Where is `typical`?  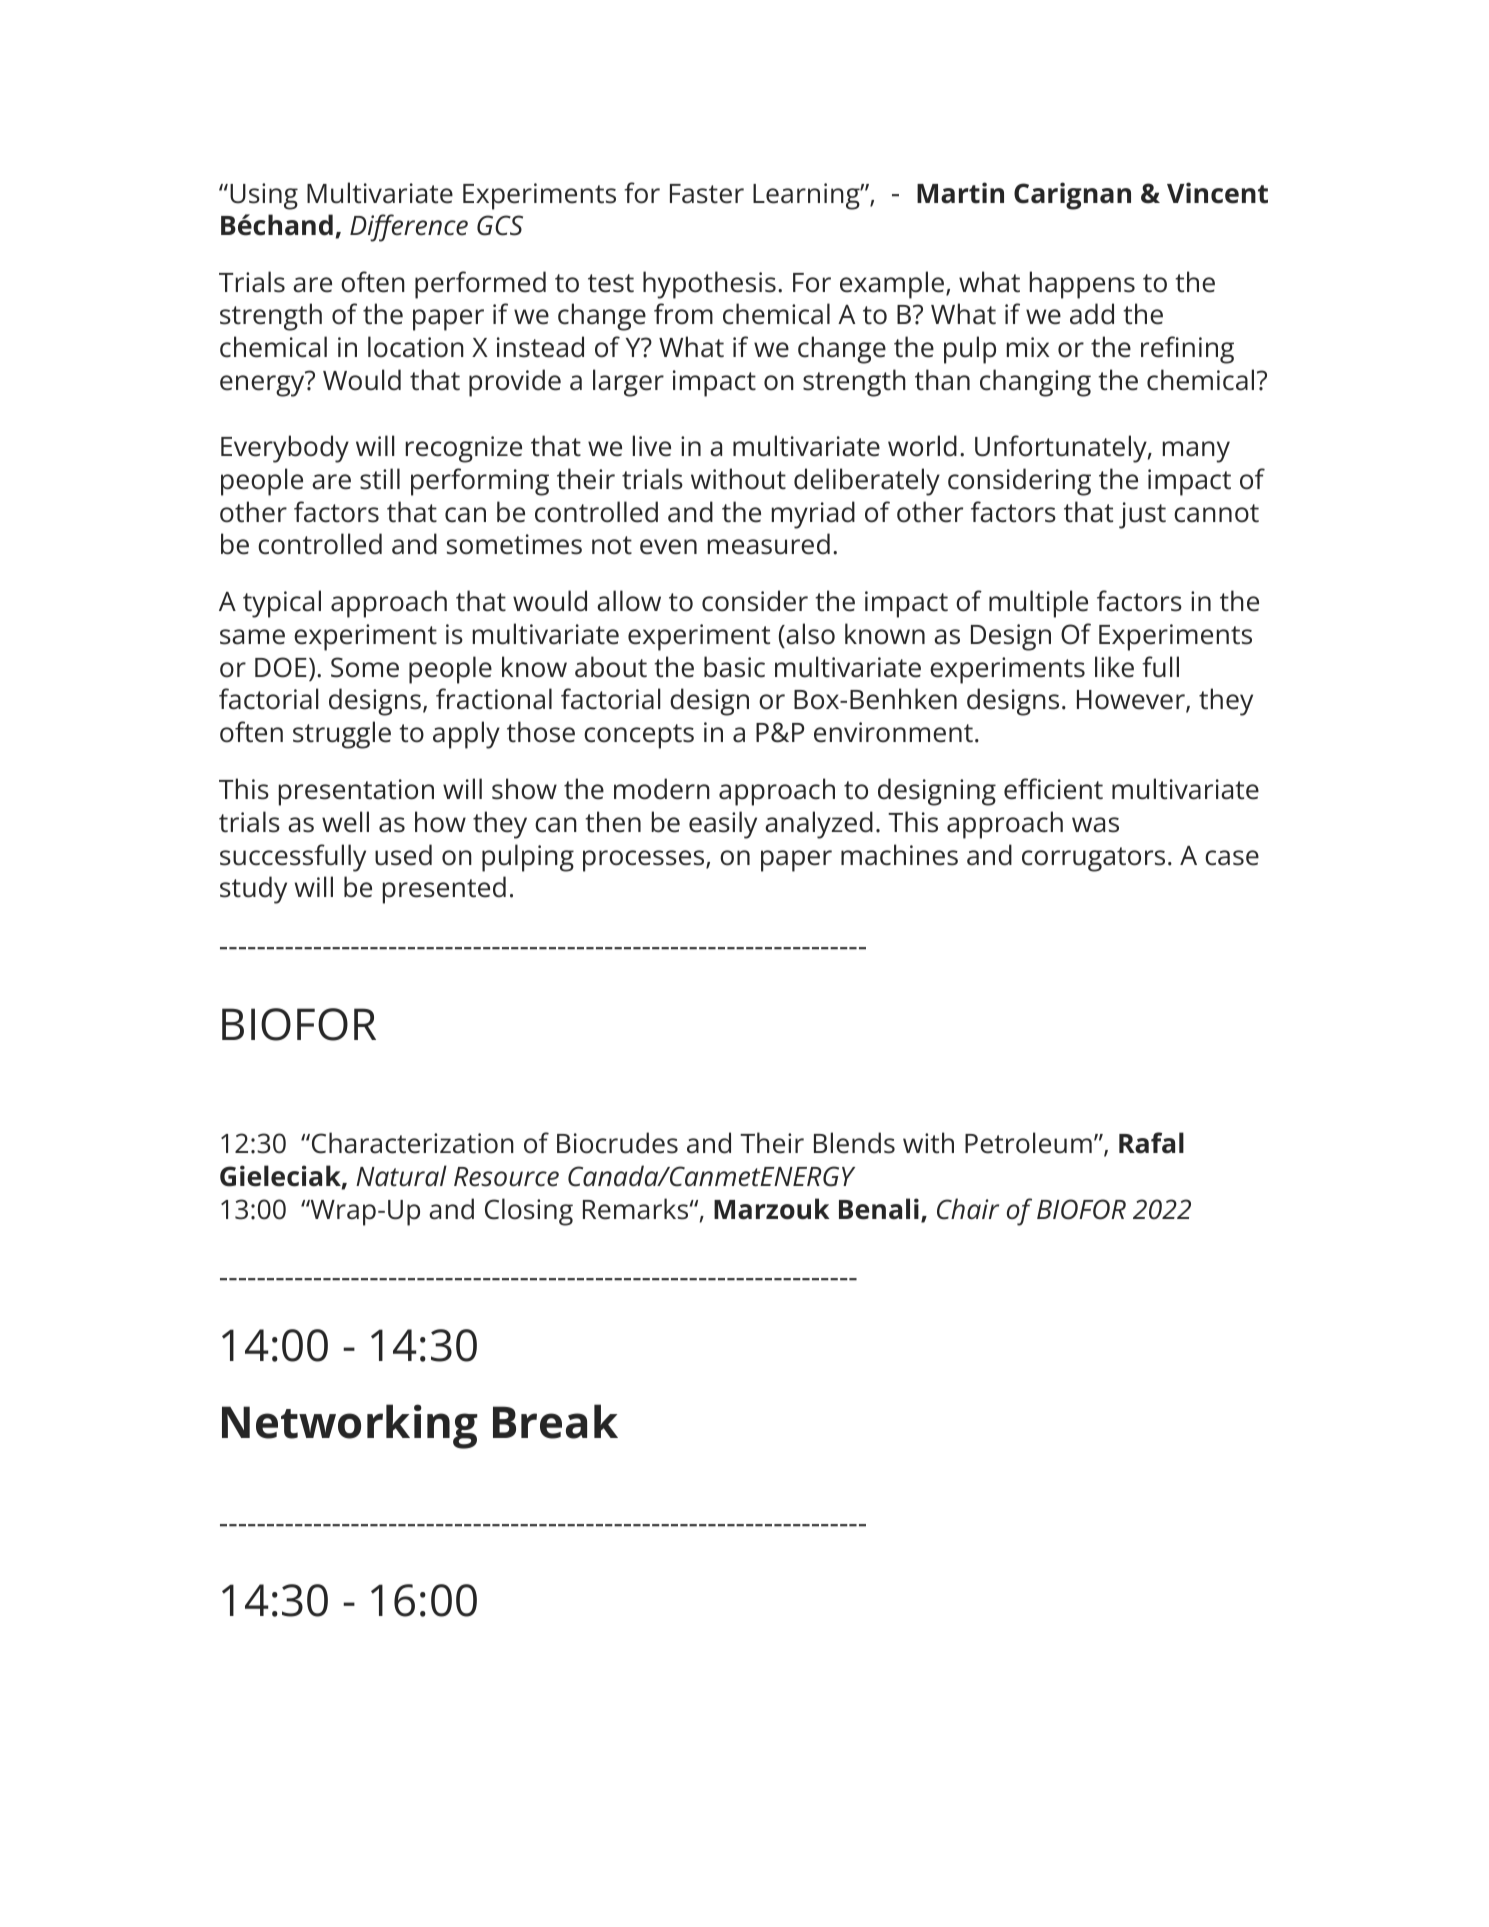 typical is located at coordinates (282, 604).
